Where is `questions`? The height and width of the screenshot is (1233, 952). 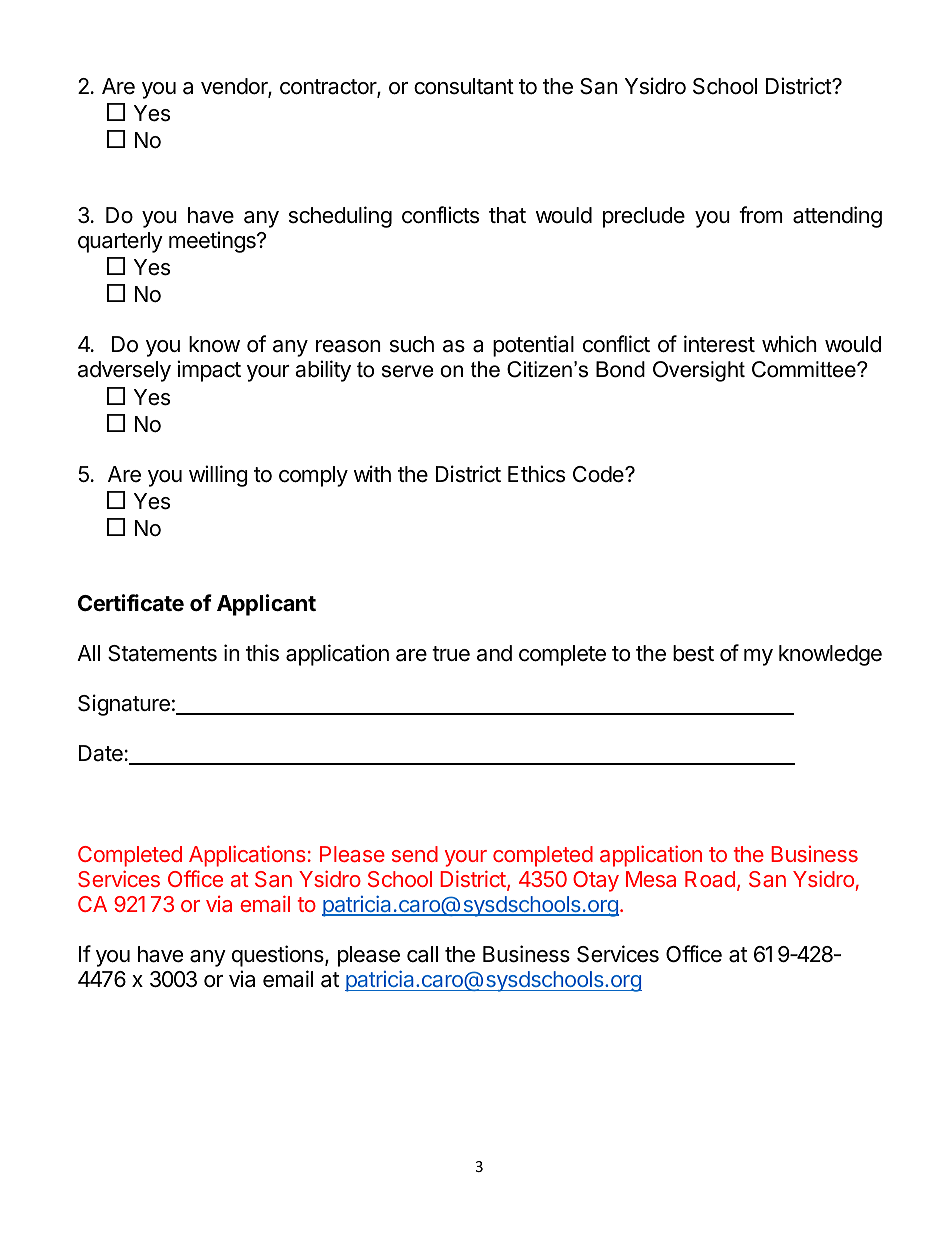 questions is located at coordinates (279, 956).
